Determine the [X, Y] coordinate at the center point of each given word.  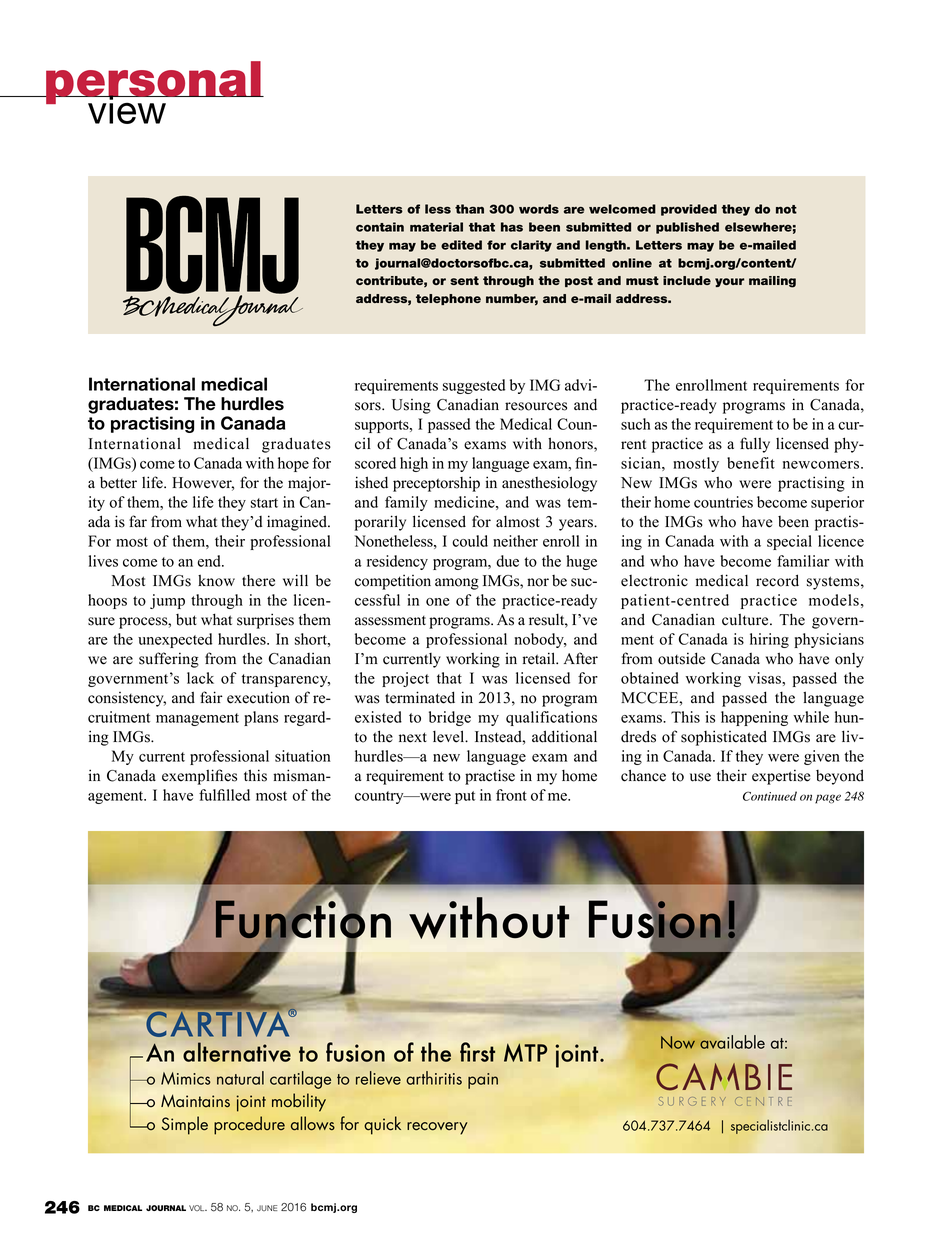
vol [198, 1208]
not [786, 209]
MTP [525, 1052]
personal [153, 84]
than [469, 209]
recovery [437, 1128]
